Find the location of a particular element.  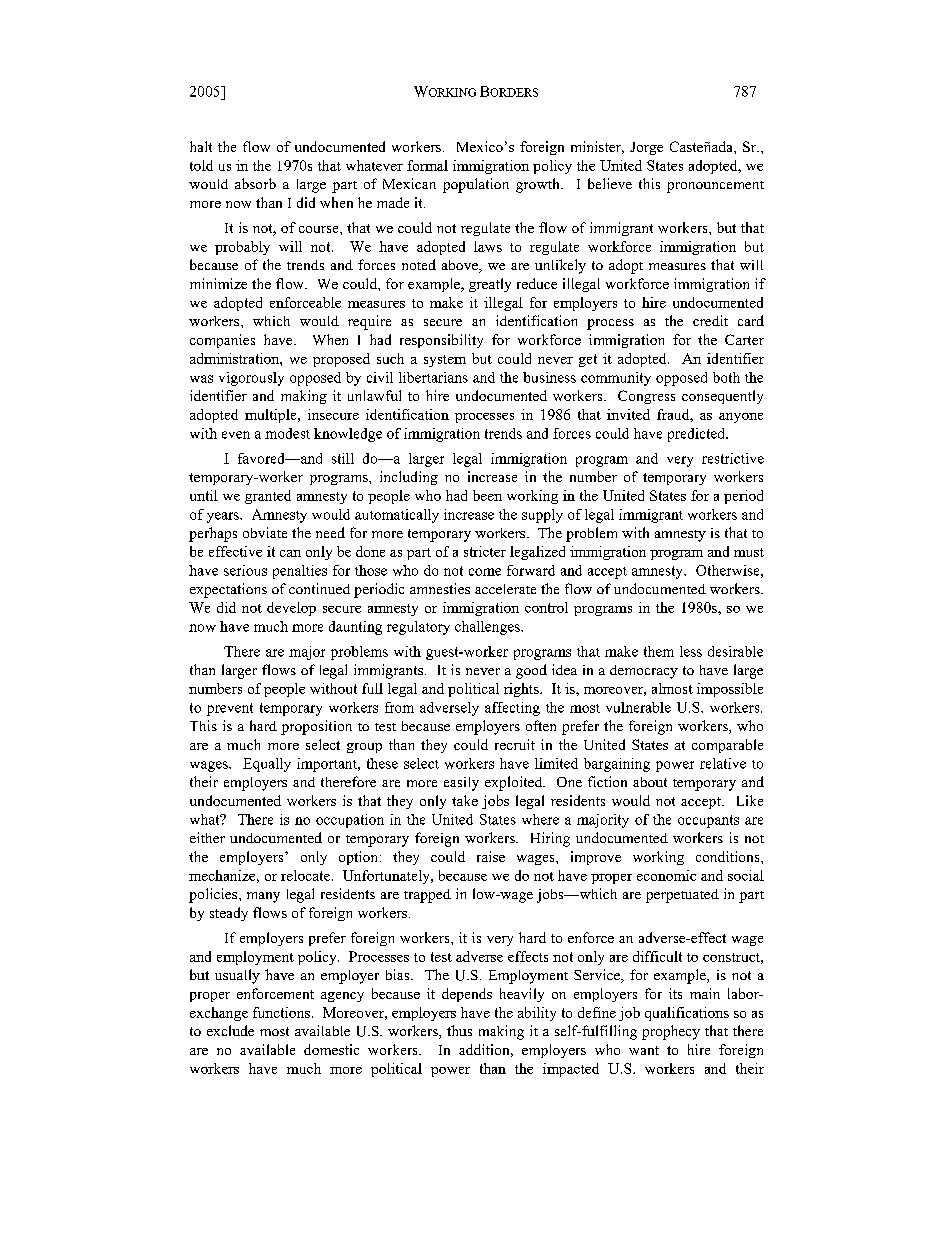

vigorously is located at coordinates (251, 379).
